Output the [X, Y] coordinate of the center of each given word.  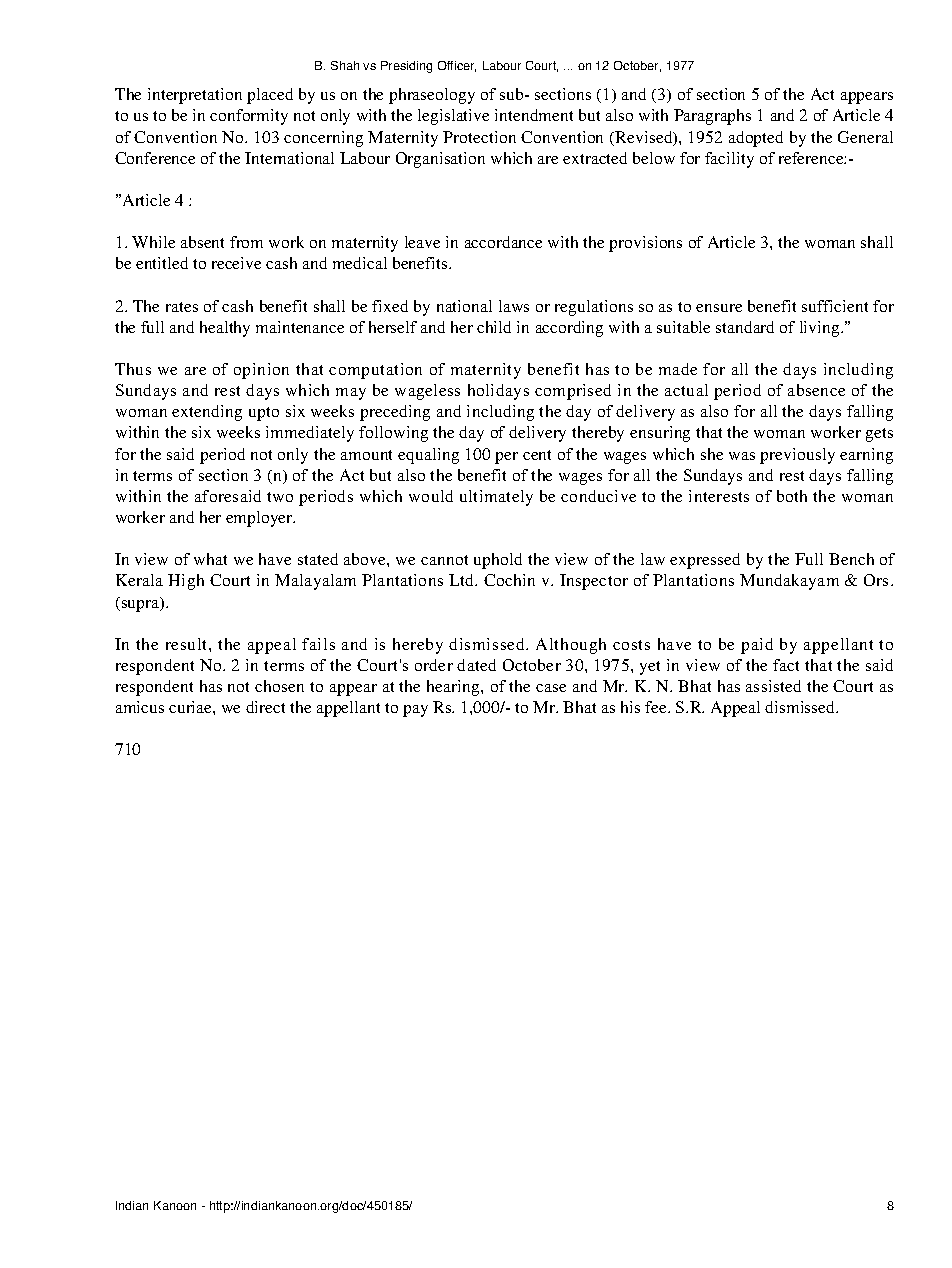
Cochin [509, 580]
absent [202, 242]
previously [797, 456]
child [494, 327]
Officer [457, 66]
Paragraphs [712, 117]
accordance [503, 242]
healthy [225, 329]
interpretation [195, 96]
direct [265, 707]
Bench [851, 559]
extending [207, 413]
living [821, 329]
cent [537, 455]
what [210, 559]
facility [729, 160]
